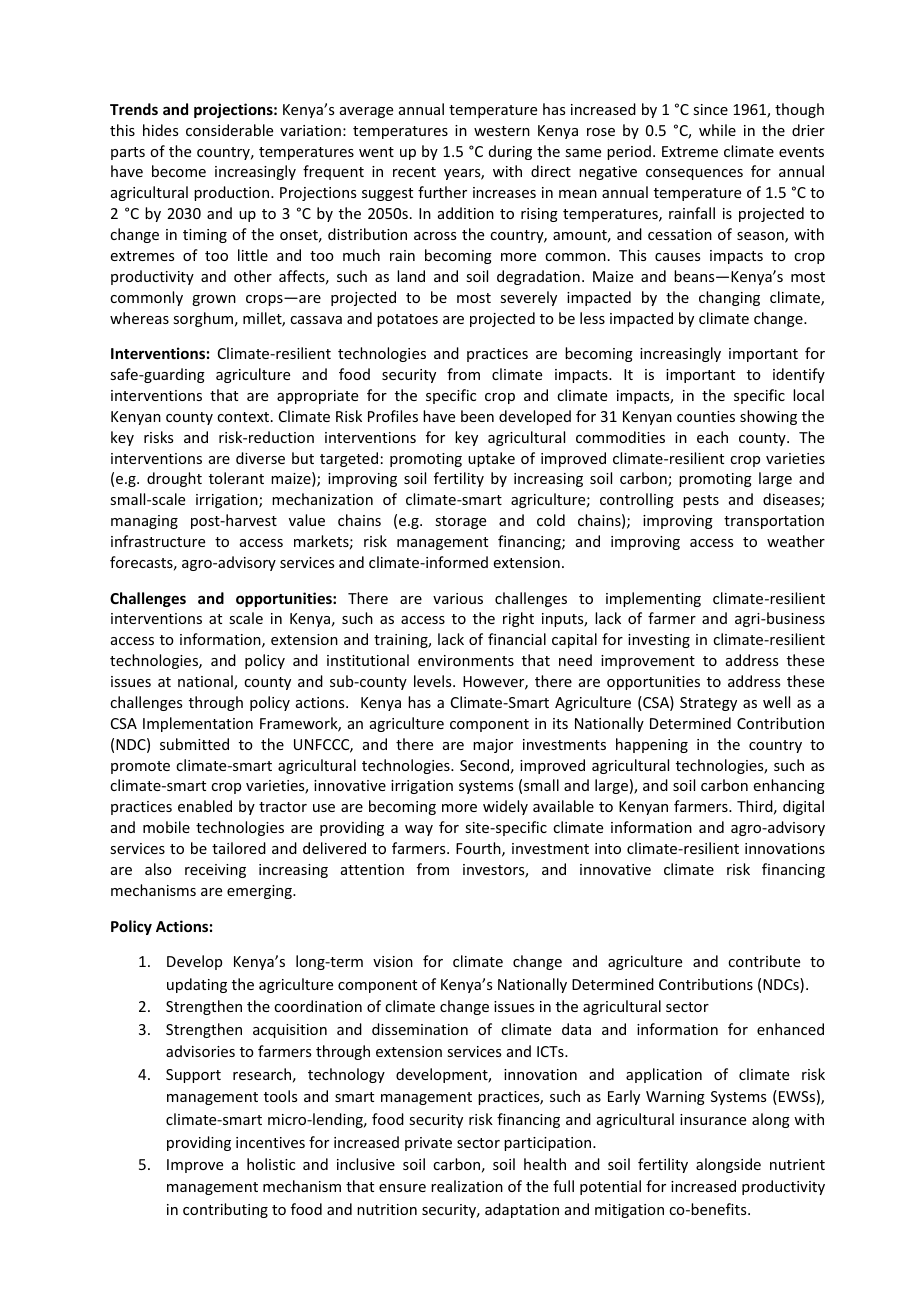 The image size is (924, 1308). I want to click on western, so click(502, 131).
